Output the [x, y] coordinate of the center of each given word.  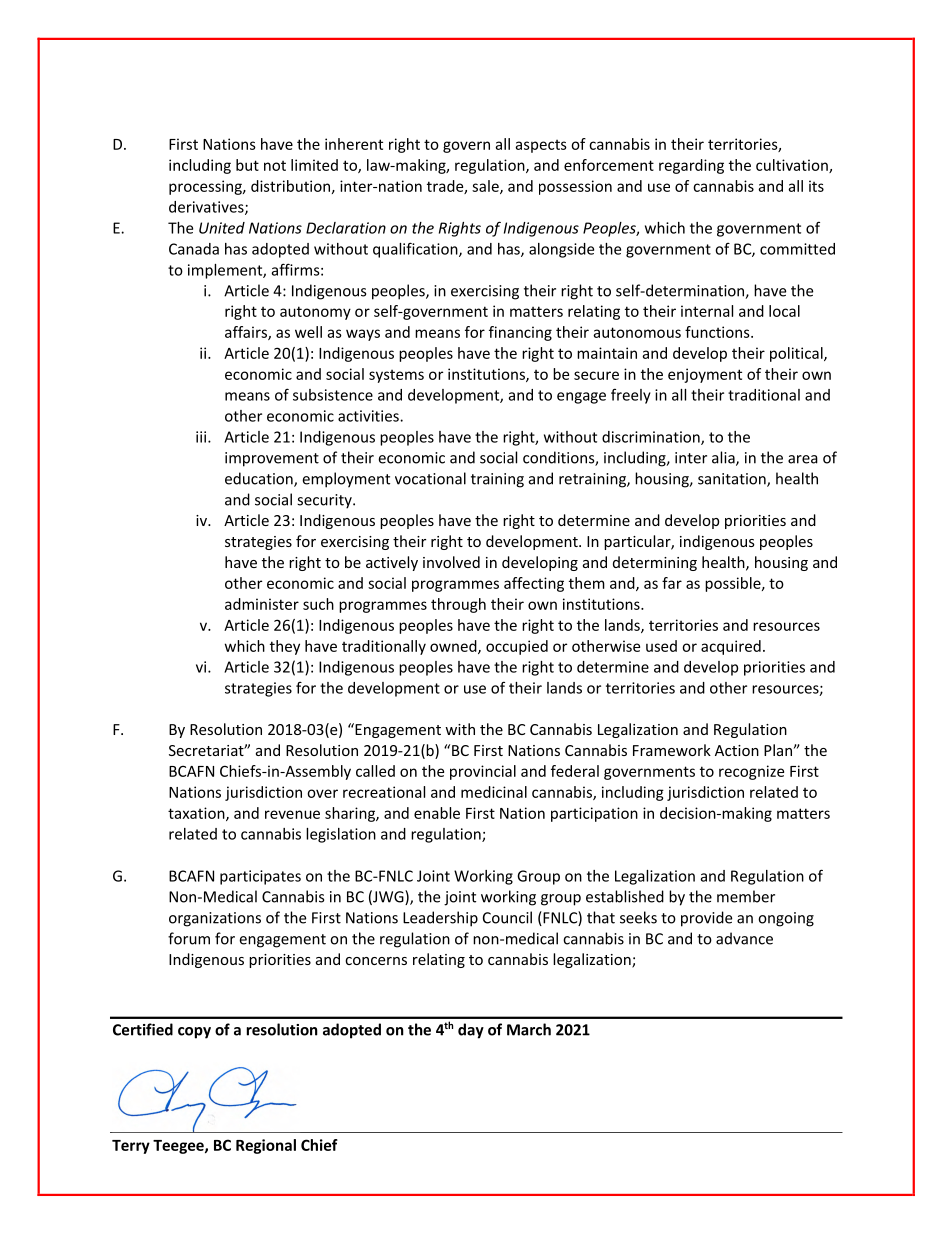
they [285, 647]
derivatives [207, 208]
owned [454, 647]
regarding [691, 166]
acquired [731, 647]
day [471, 1031]
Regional [266, 1146]
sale [486, 187]
